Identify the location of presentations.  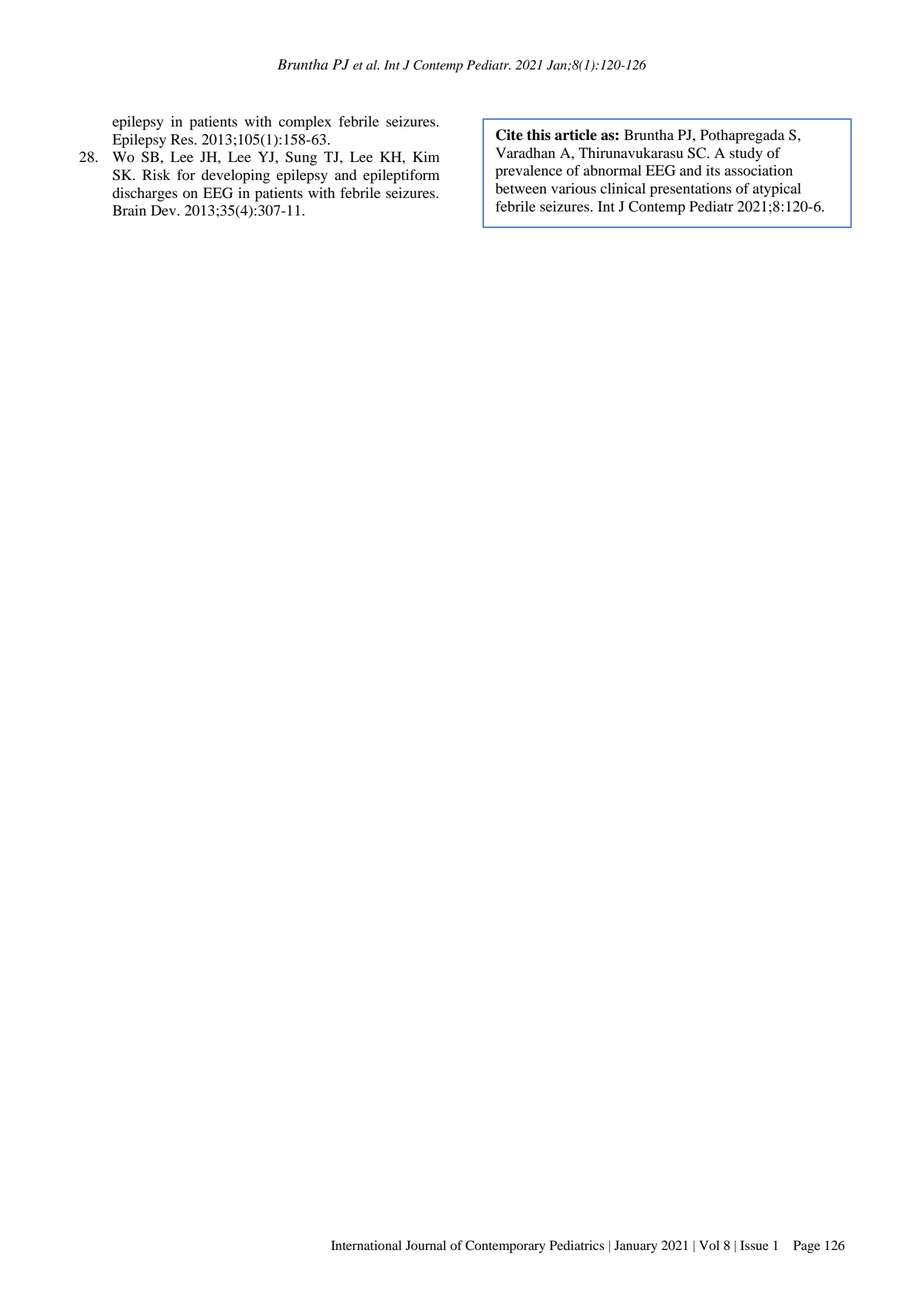
(691, 190).
